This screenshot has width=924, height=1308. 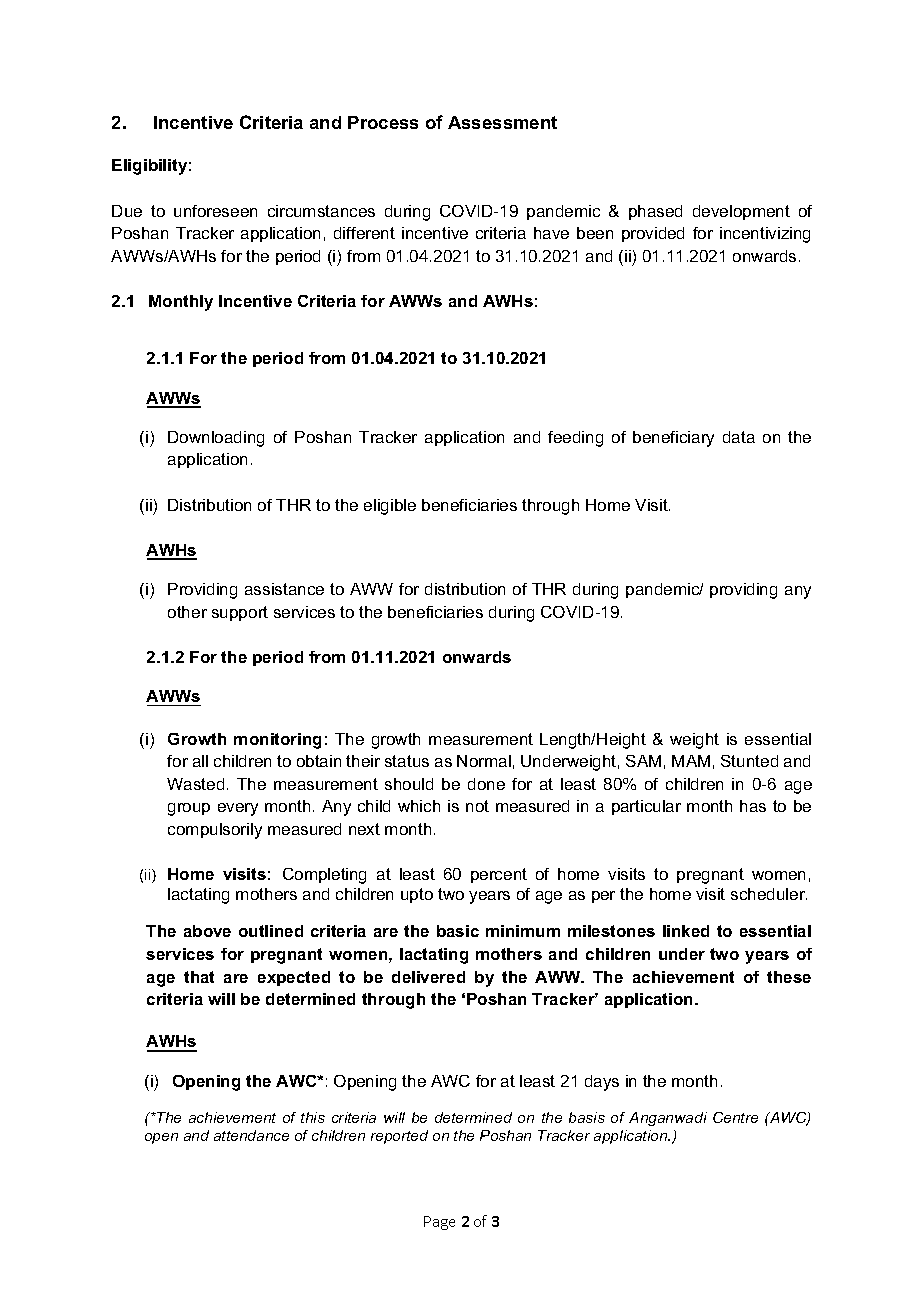 I want to click on Centre, so click(x=735, y=1117).
